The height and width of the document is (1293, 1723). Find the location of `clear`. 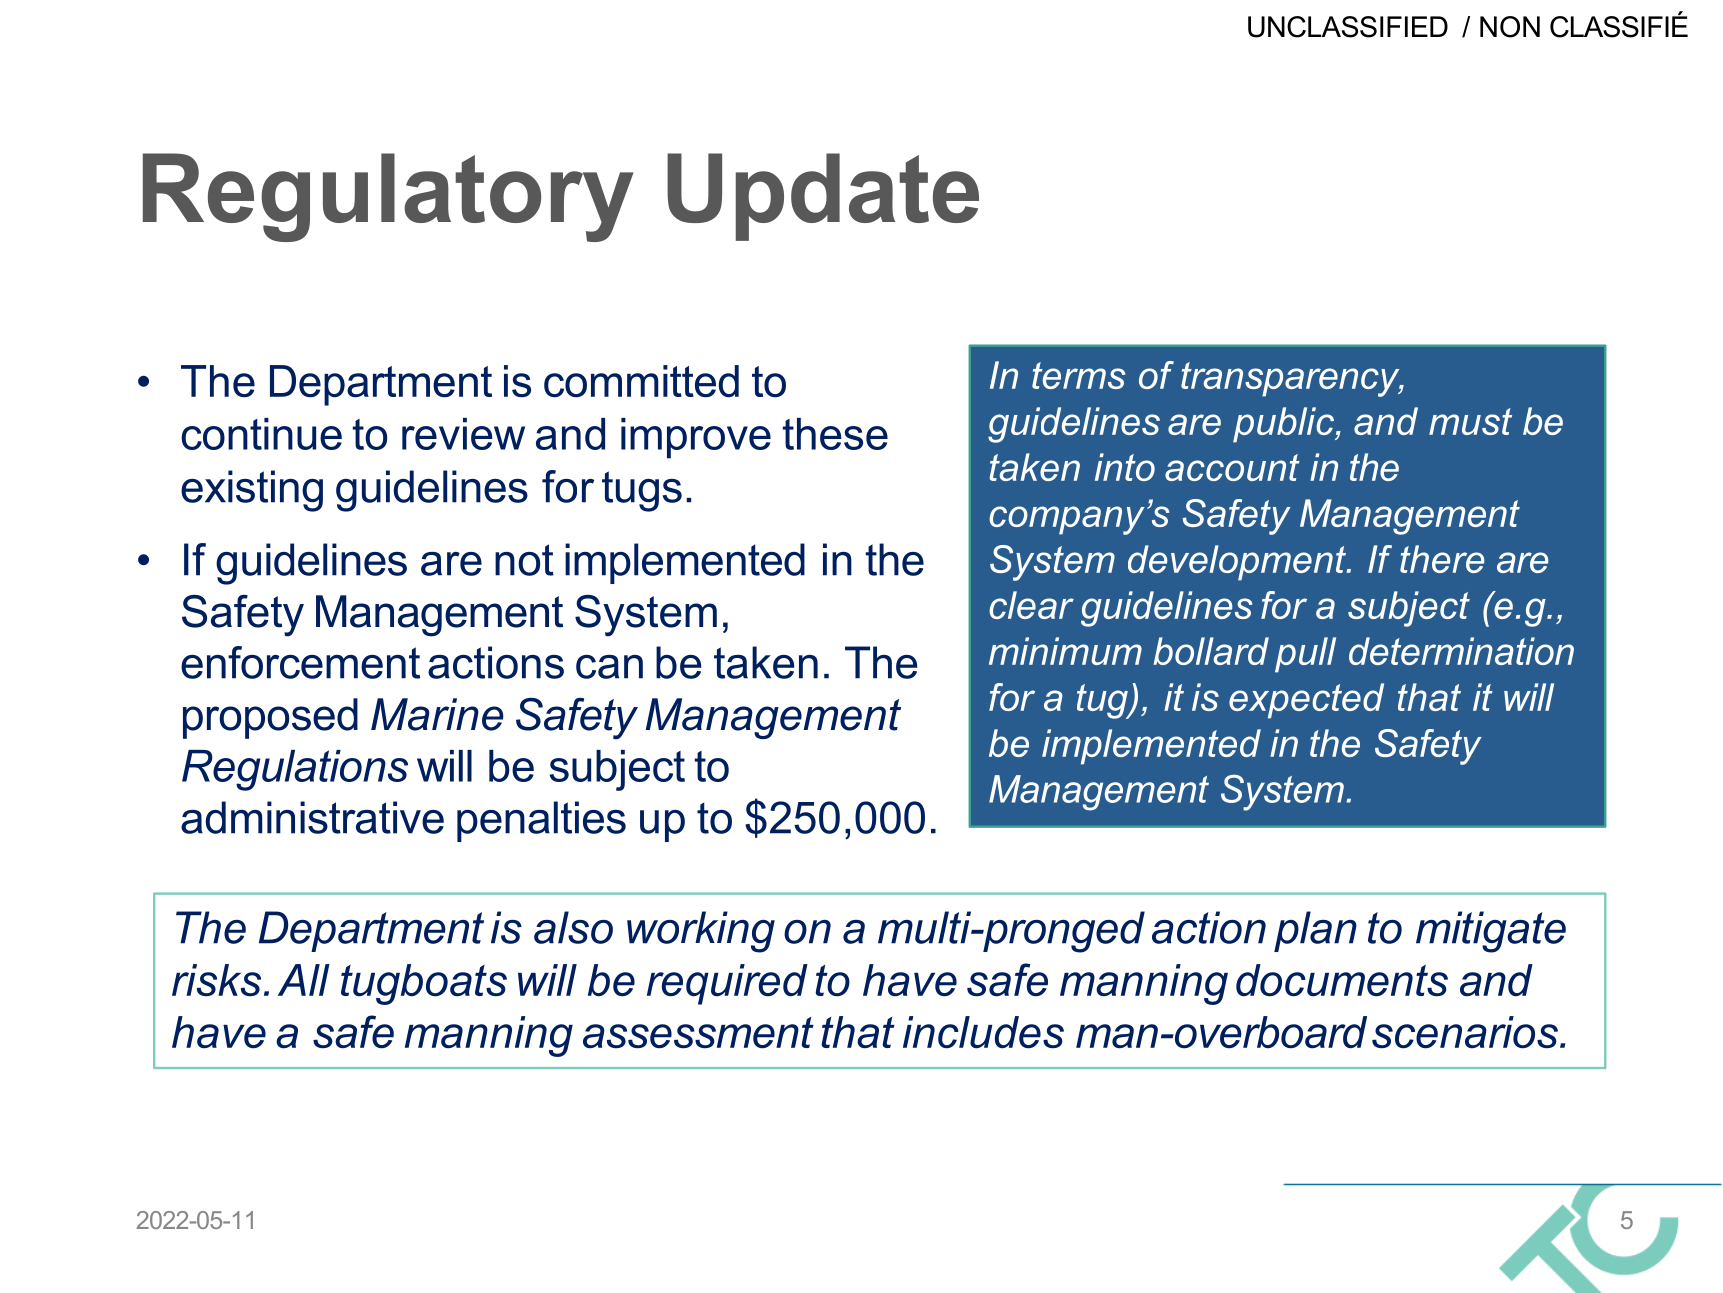

clear is located at coordinates (1031, 605).
